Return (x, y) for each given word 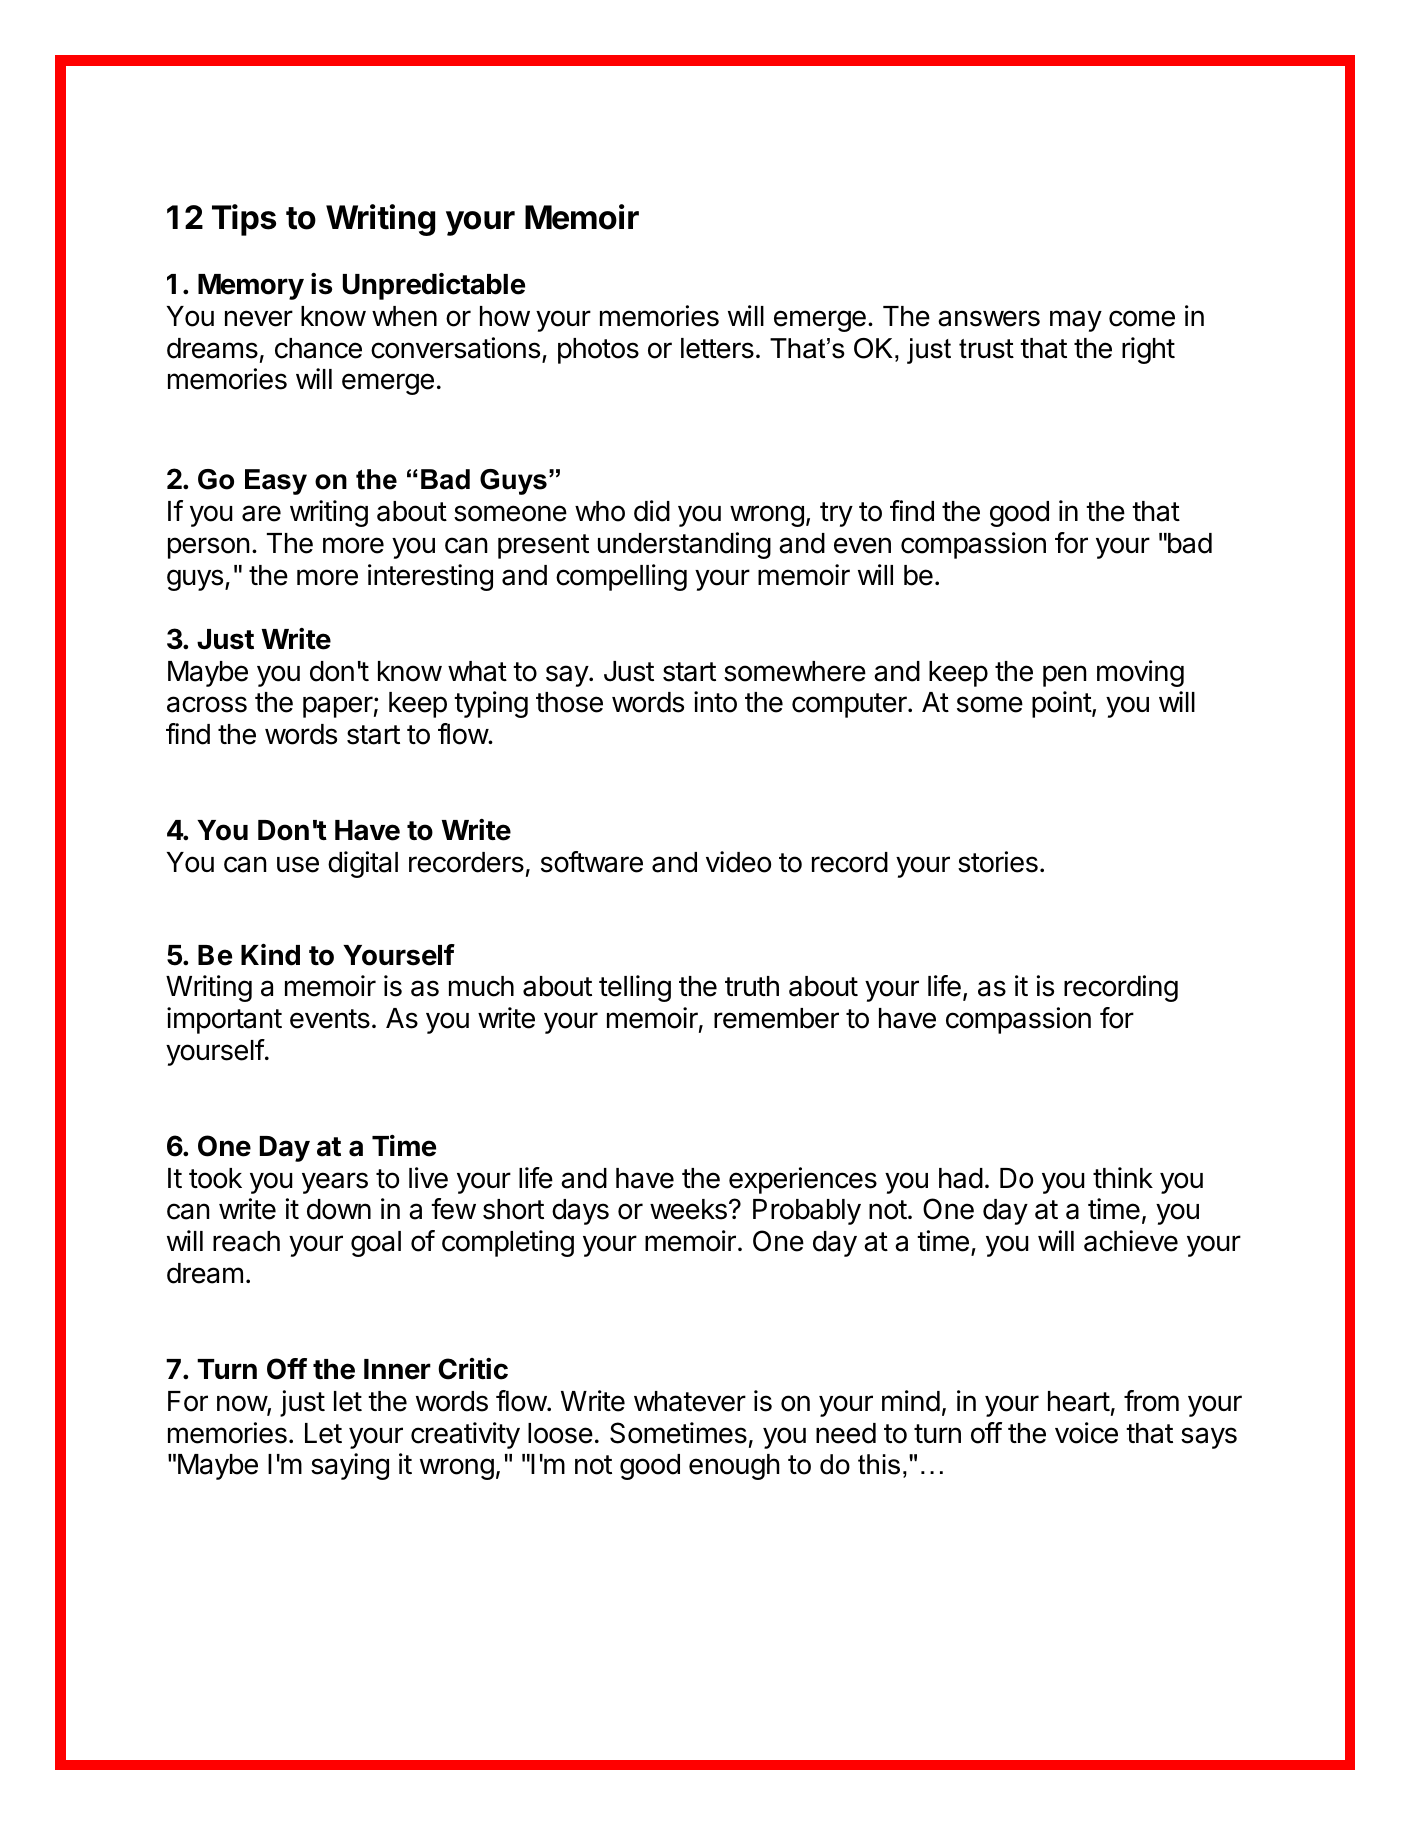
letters (717, 348)
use (298, 864)
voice (1086, 1433)
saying (350, 1466)
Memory (251, 287)
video (738, 862)
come (1142, 318)
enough (734, 1467)
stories (998, 862)
